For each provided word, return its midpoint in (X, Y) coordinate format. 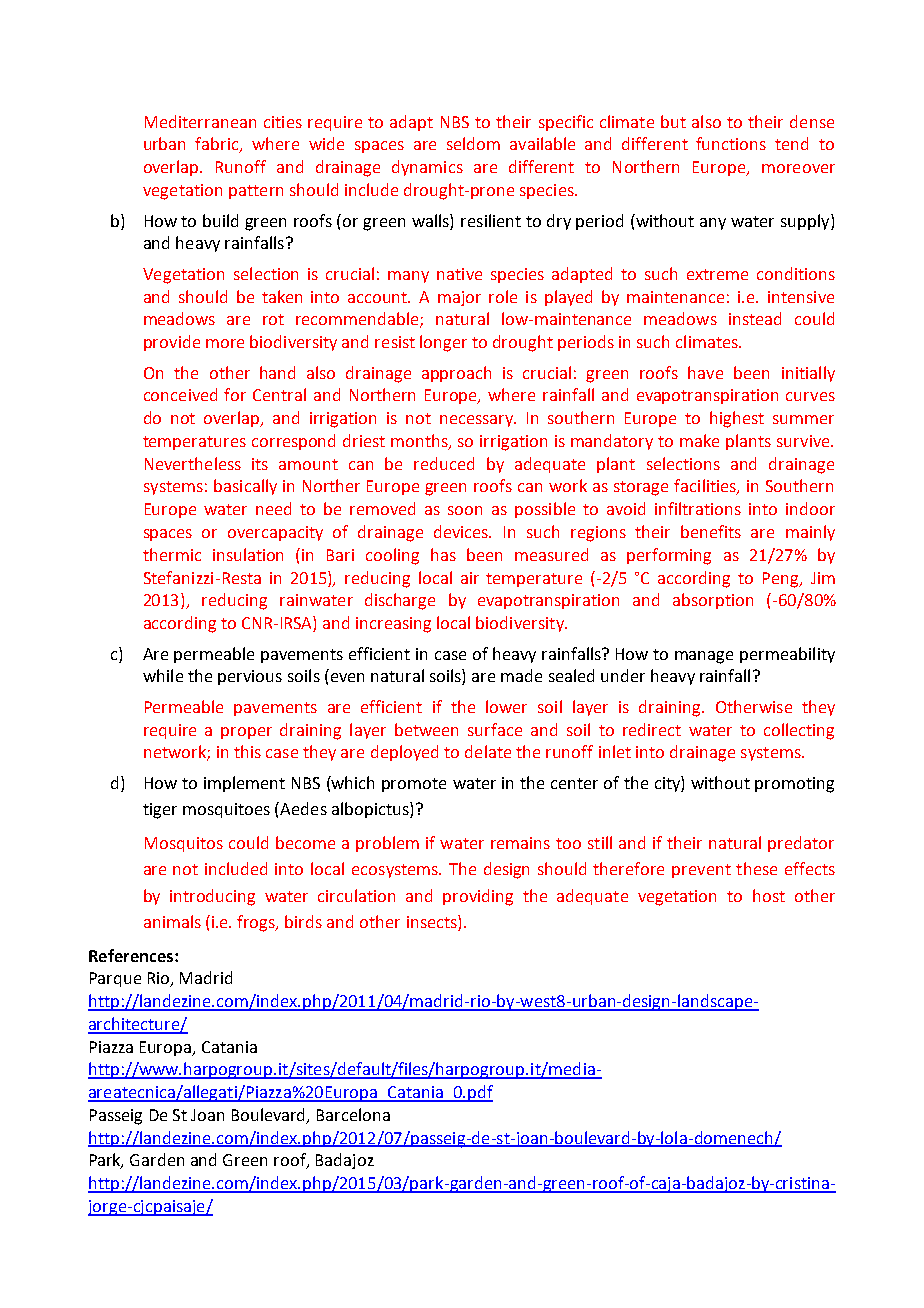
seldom (473, 143)
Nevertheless (193, 463)
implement (244, 784)
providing (478, 897)
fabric (218, 145)
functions (731, 143)
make (699, 440)
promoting (794, 785)
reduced (444, 463)
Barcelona (353, 1114)
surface (495, 729)
